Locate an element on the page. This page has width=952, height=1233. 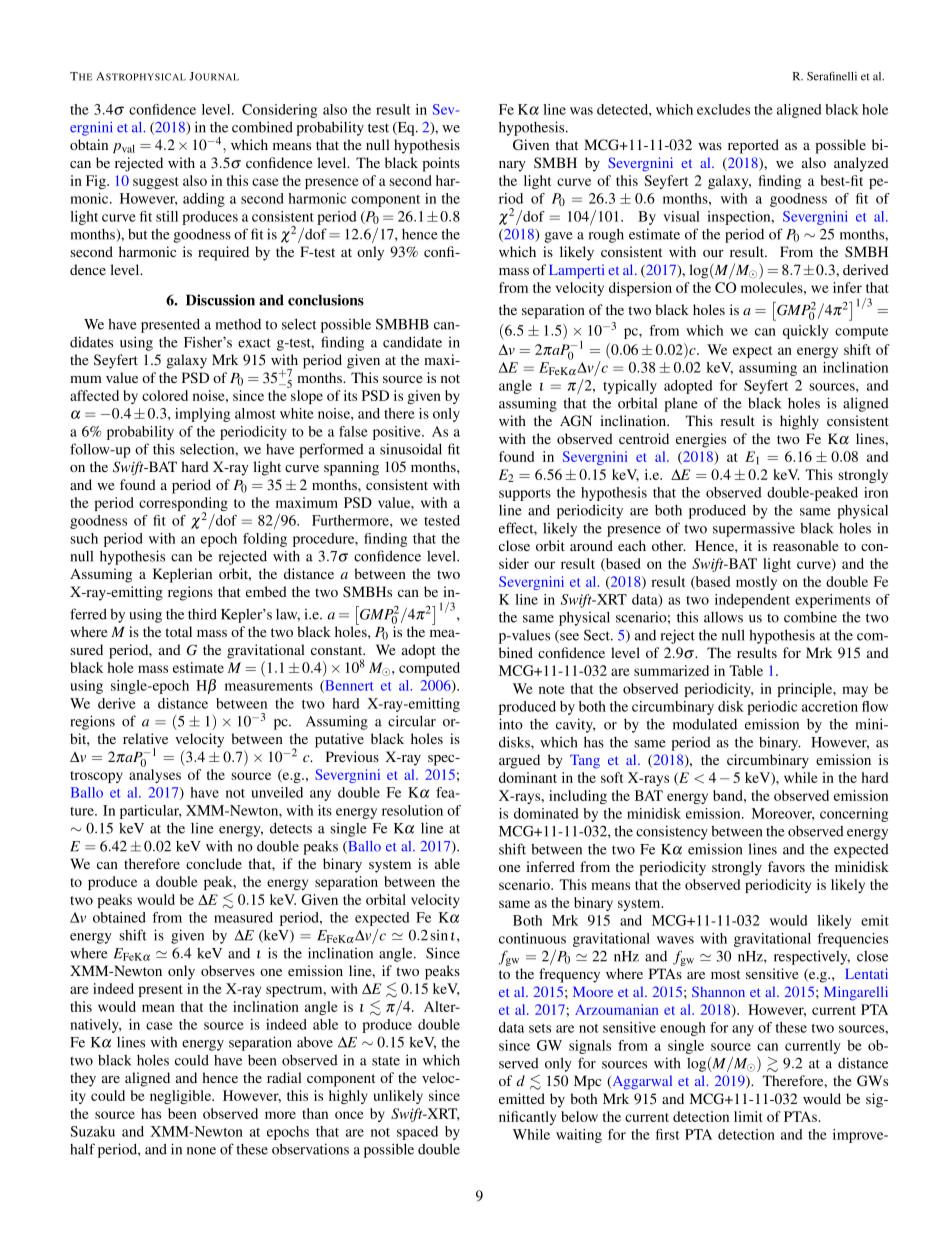
negligible is located at coordinates (182, 1097).
